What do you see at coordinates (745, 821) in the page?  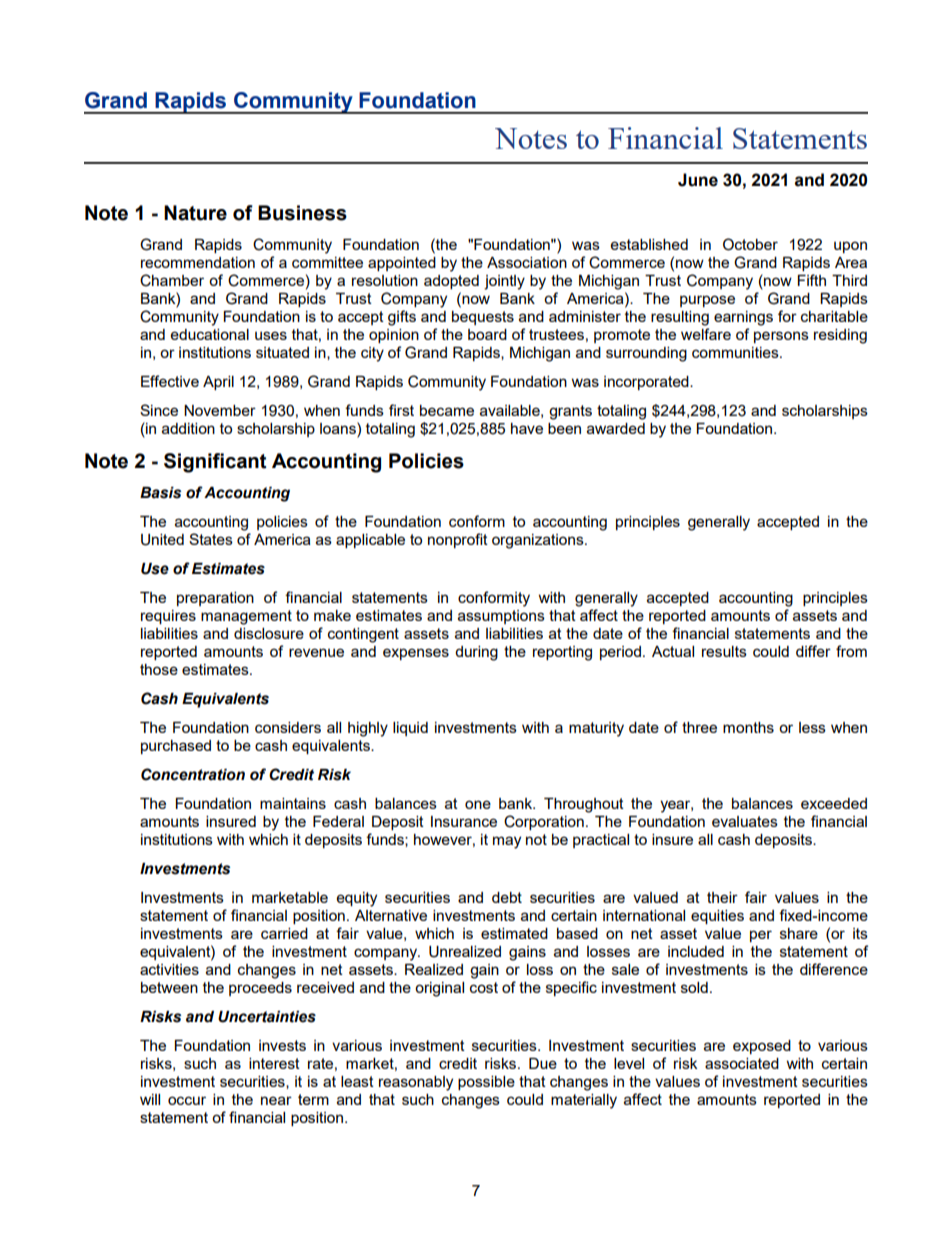 I see `evaluates` at bounding box center [745, 821].
